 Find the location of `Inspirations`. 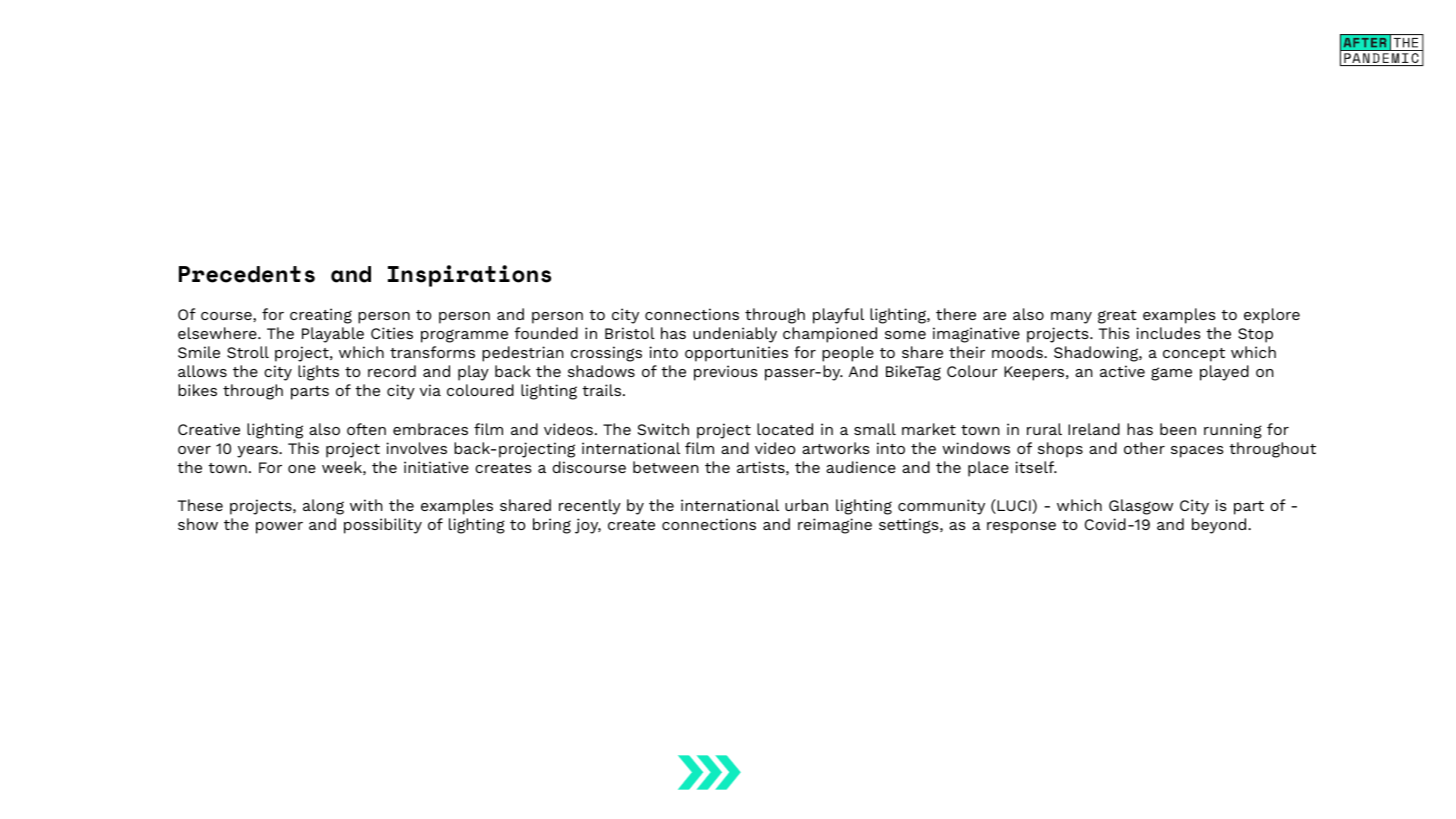

Inspirations is located at coordinates (469, 276).
